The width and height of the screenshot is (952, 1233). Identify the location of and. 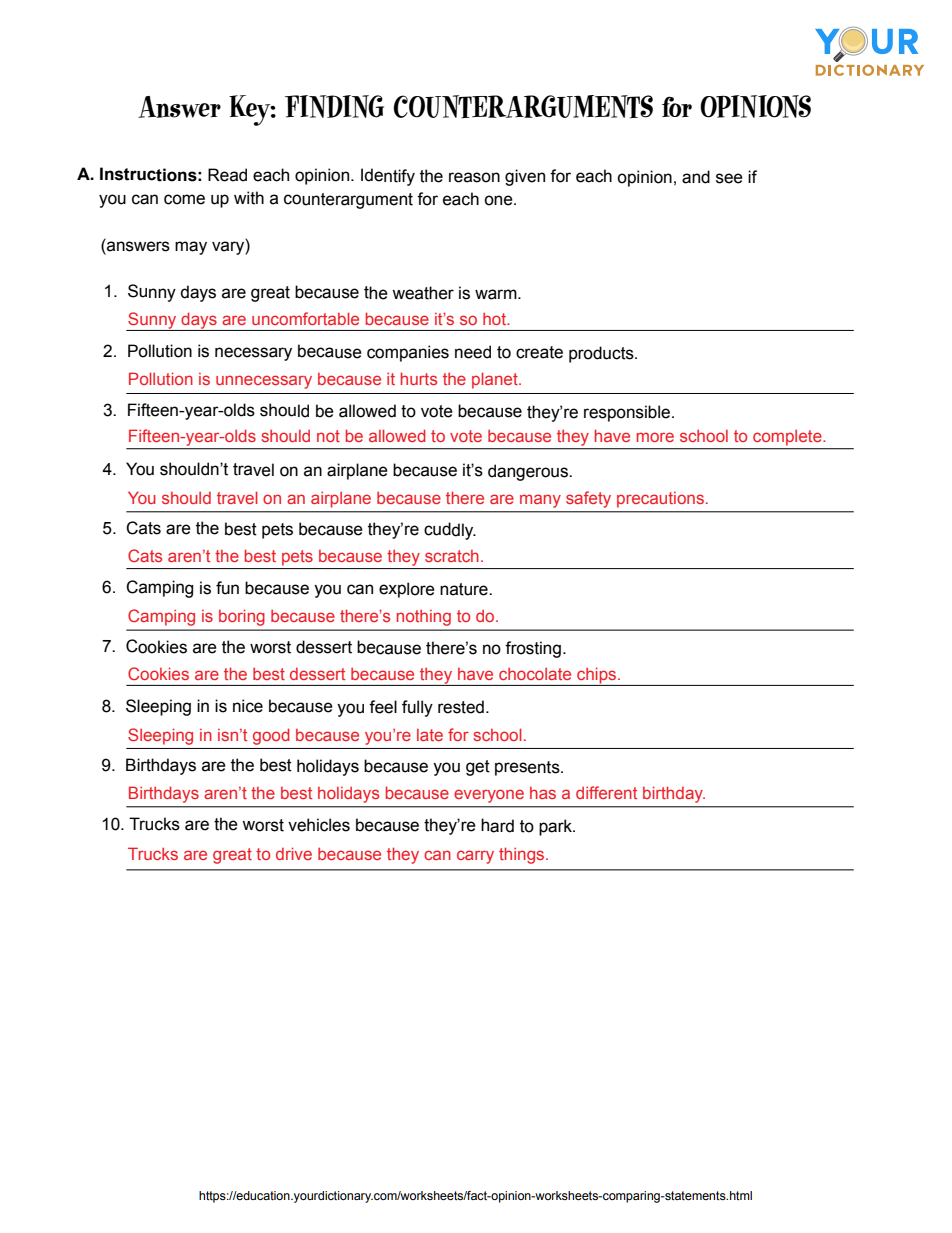
(696, 177).
